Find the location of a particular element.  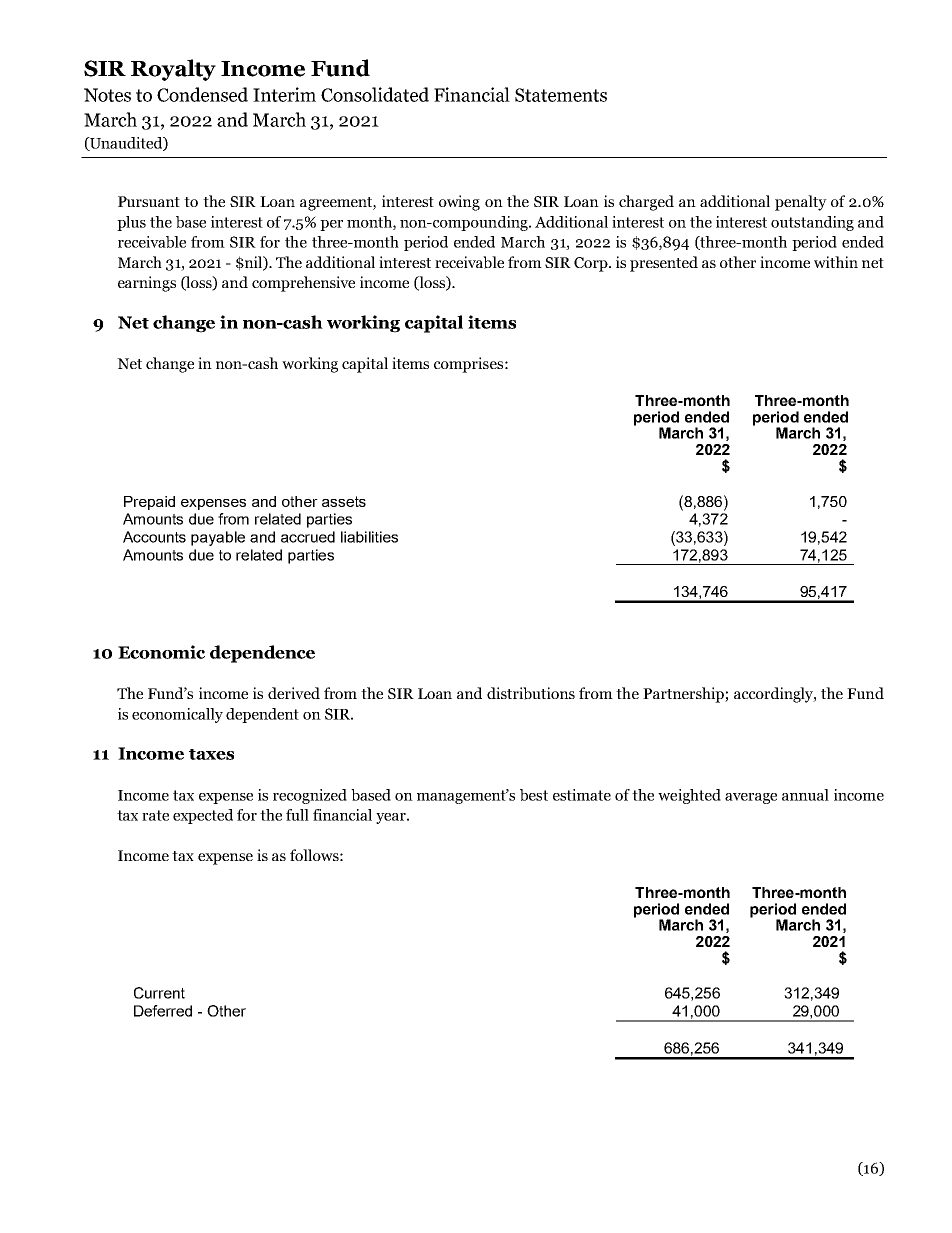

Condensed is located at coordinates (202, 94).
